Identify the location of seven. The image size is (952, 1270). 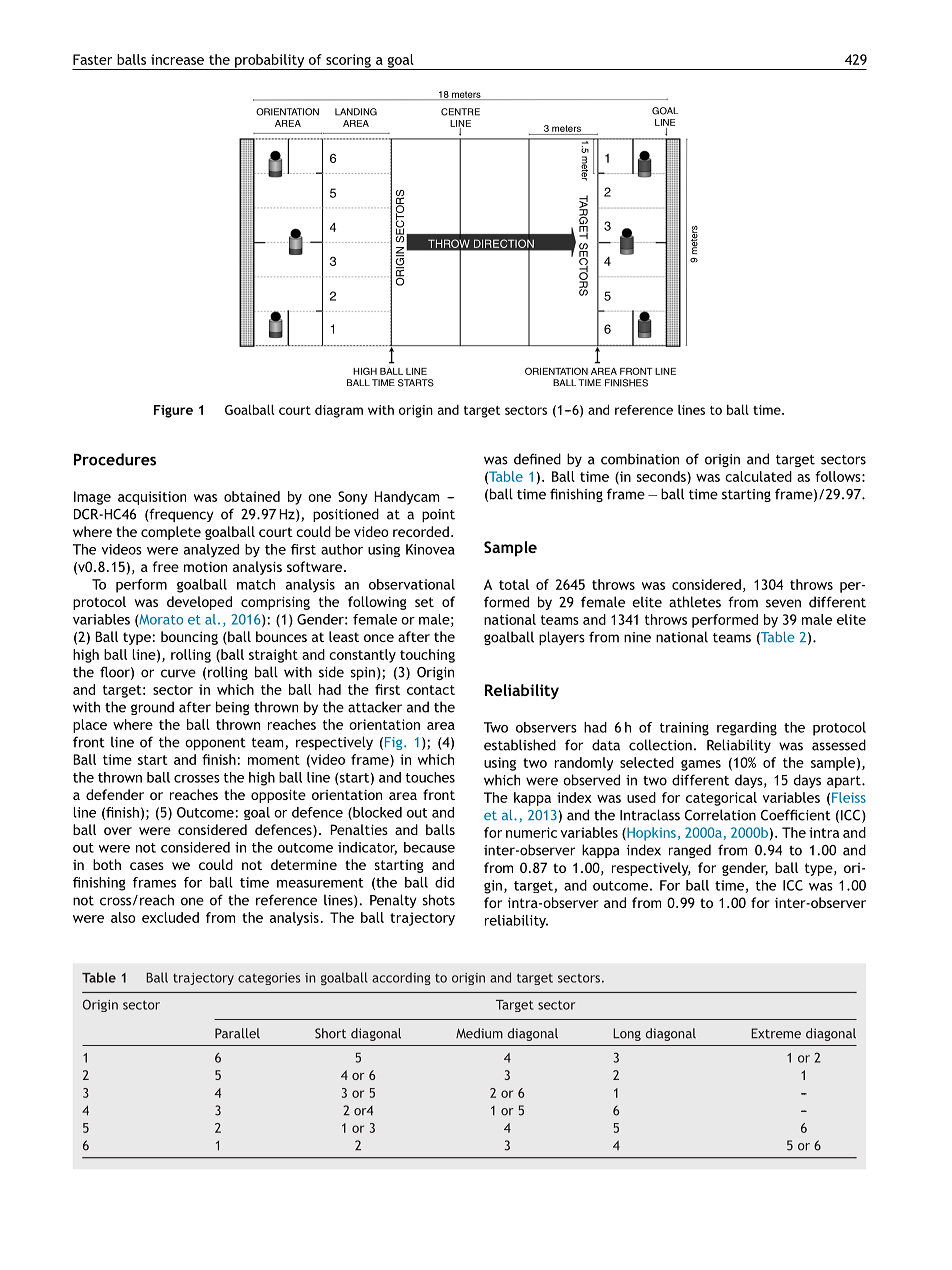
(783, 603).
